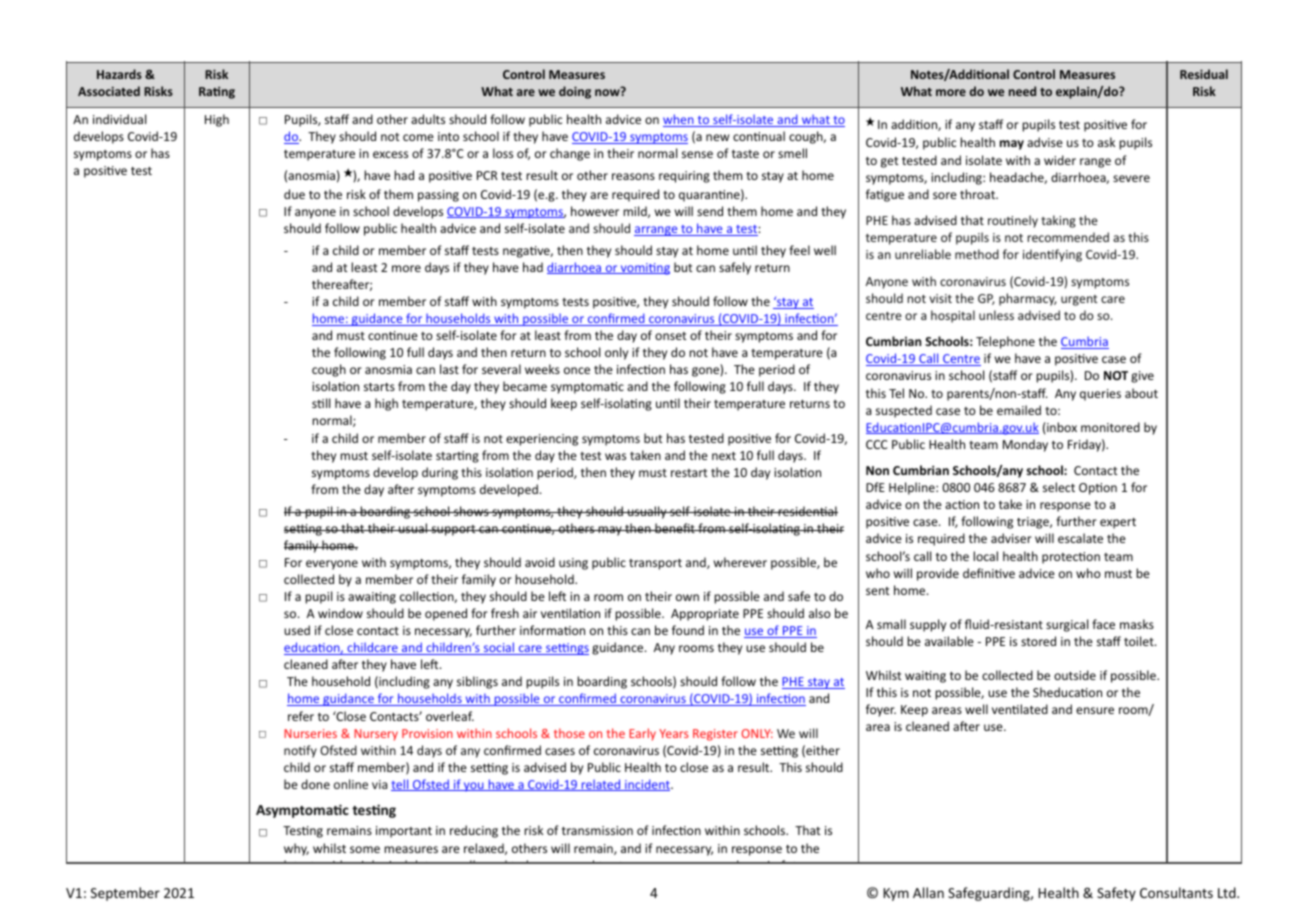 This page has height=924, width=1308. What do you see at coordinates (440, 473) in the page?
I see `during` at bounding box center [440, 473].
